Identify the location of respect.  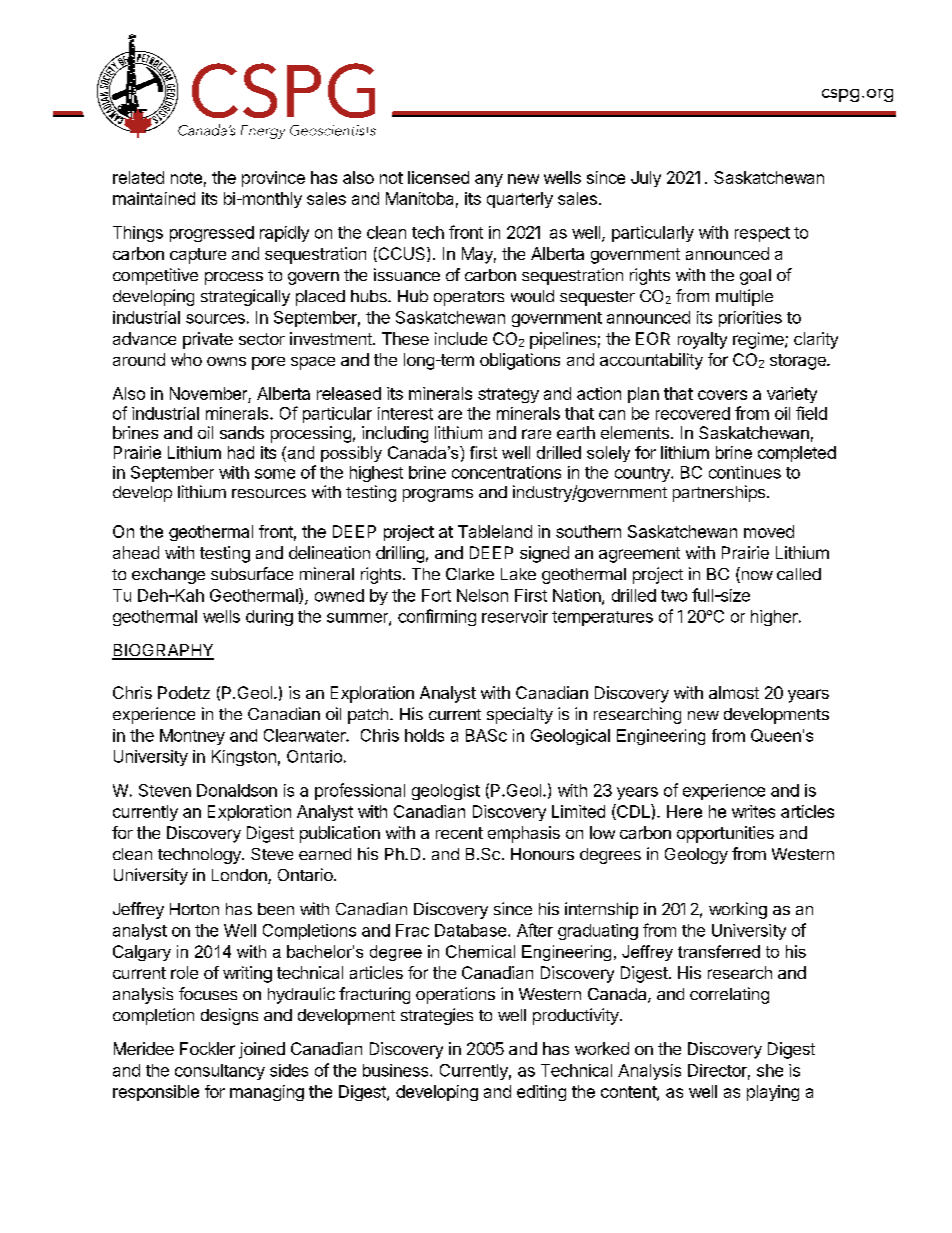
(762, 234).
